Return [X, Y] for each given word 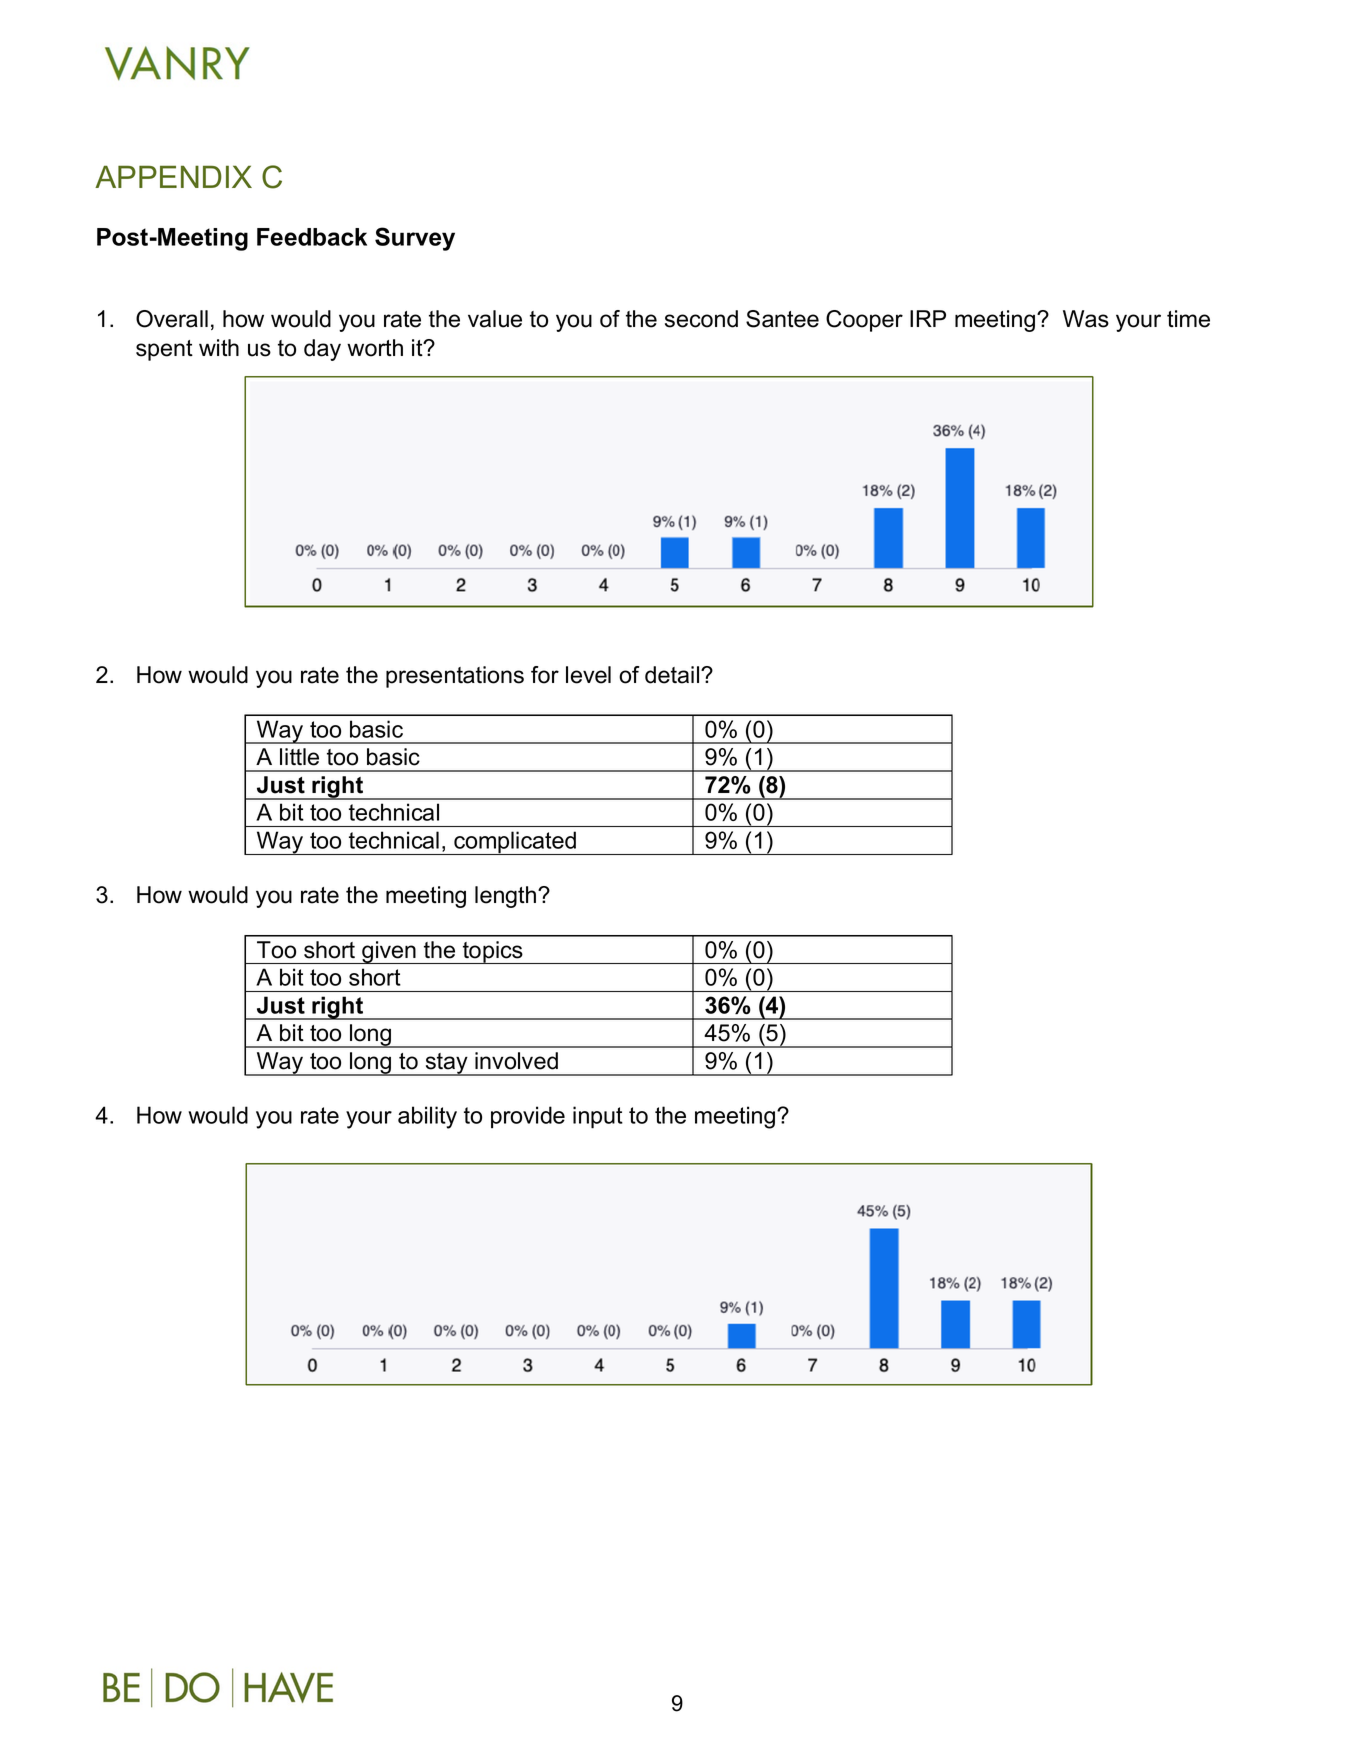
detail [673, 675]
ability [427, 1117]
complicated [515, 843]
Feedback [312, 237]
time [1188, 319]
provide [528, 1117]
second [701, 319]
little [299, 757]
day [322, 350]
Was [1086, 319]
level [588, 675]
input [598, 1117]
